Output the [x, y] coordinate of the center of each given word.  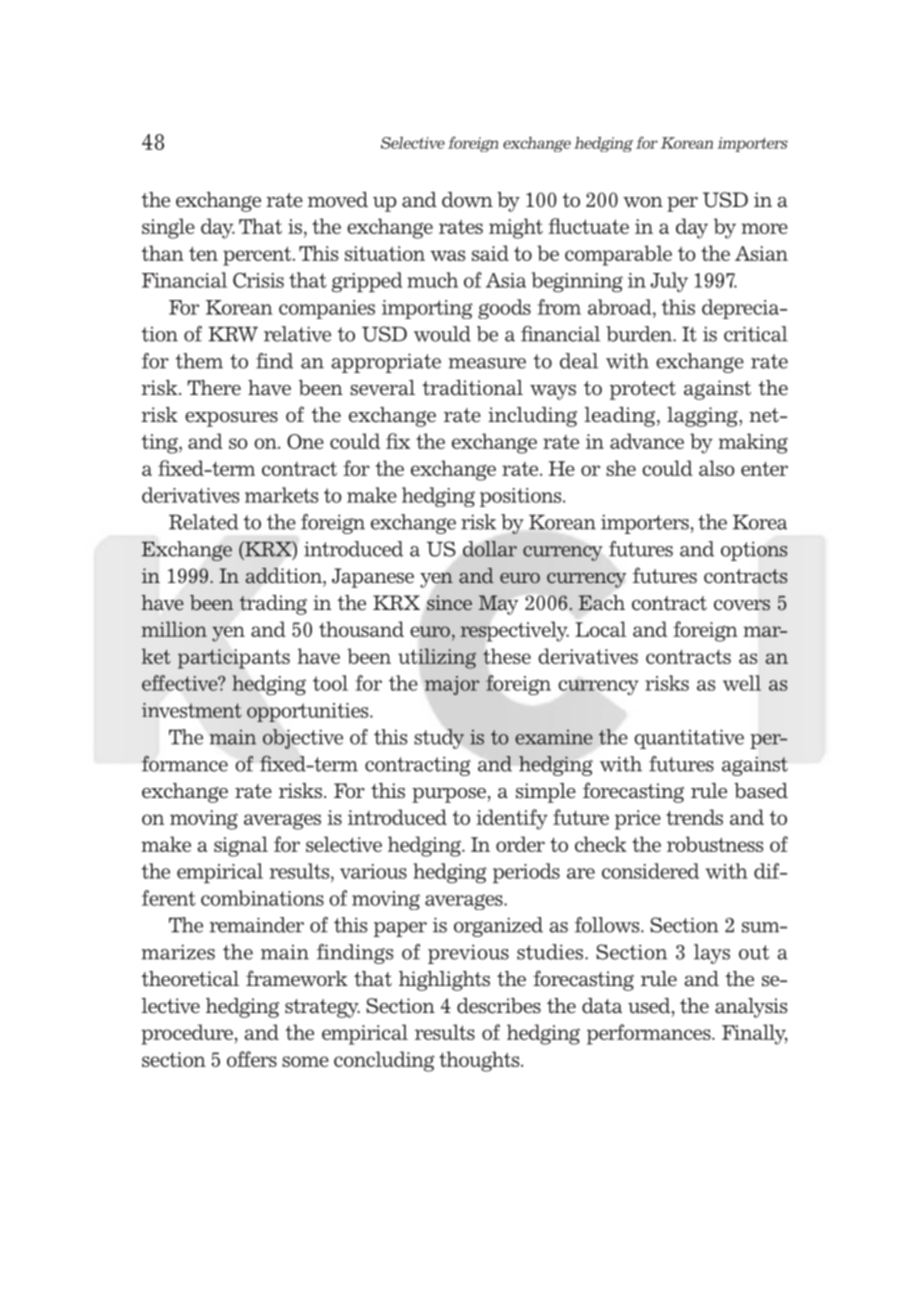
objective [303, 739]
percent [258, 256]
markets [281, 495]
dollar [490, 549]
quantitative [689, 739]
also [717, 468]
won [643, 202]
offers [252, 1059]
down [467, 200]
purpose [449, 795]
